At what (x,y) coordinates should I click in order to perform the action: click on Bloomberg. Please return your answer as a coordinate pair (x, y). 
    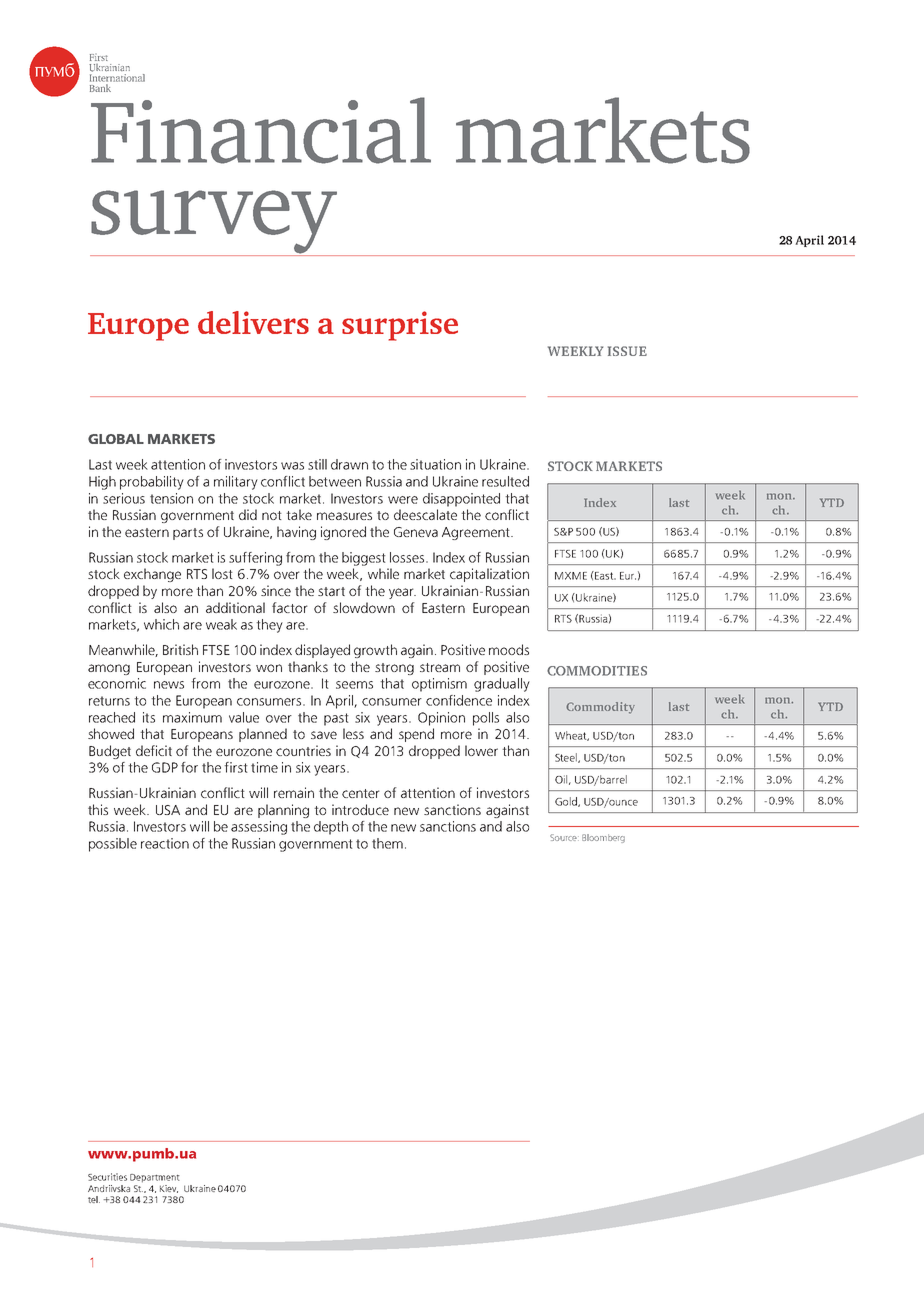
    Looking at the image, I should click on (603, 838).
